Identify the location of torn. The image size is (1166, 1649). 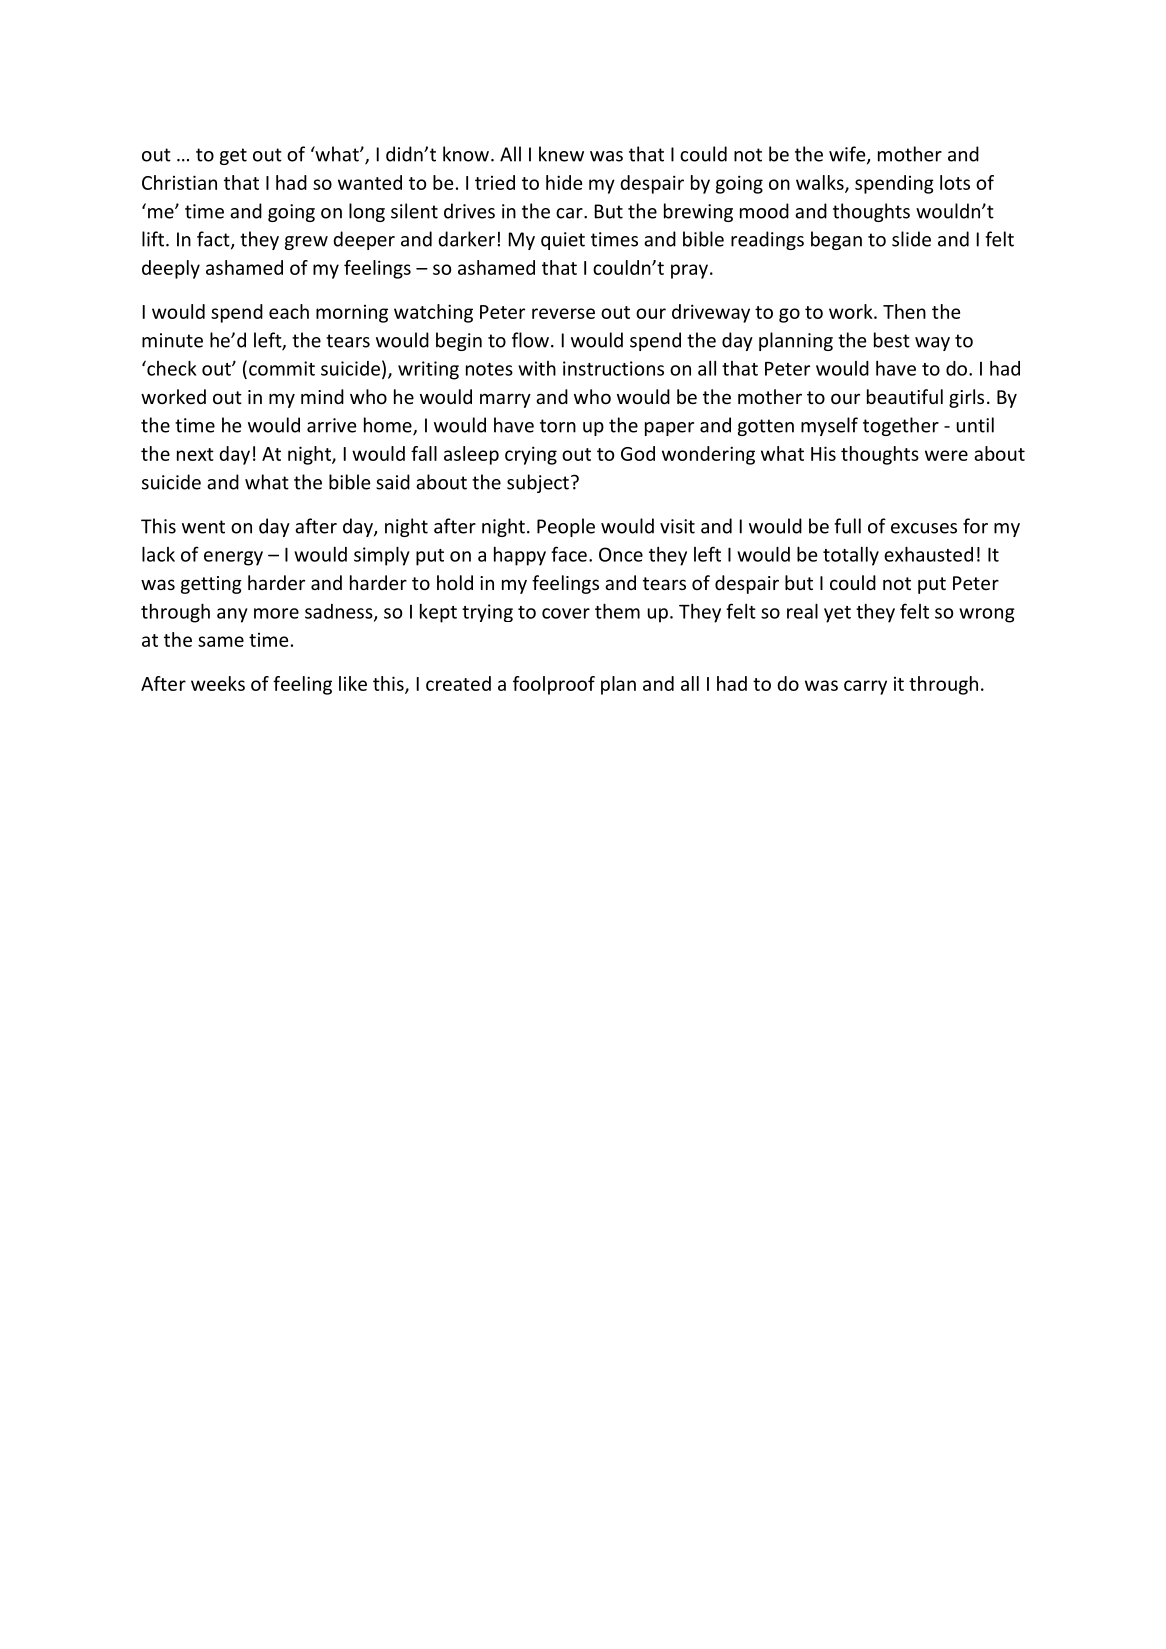
(558, 426).
